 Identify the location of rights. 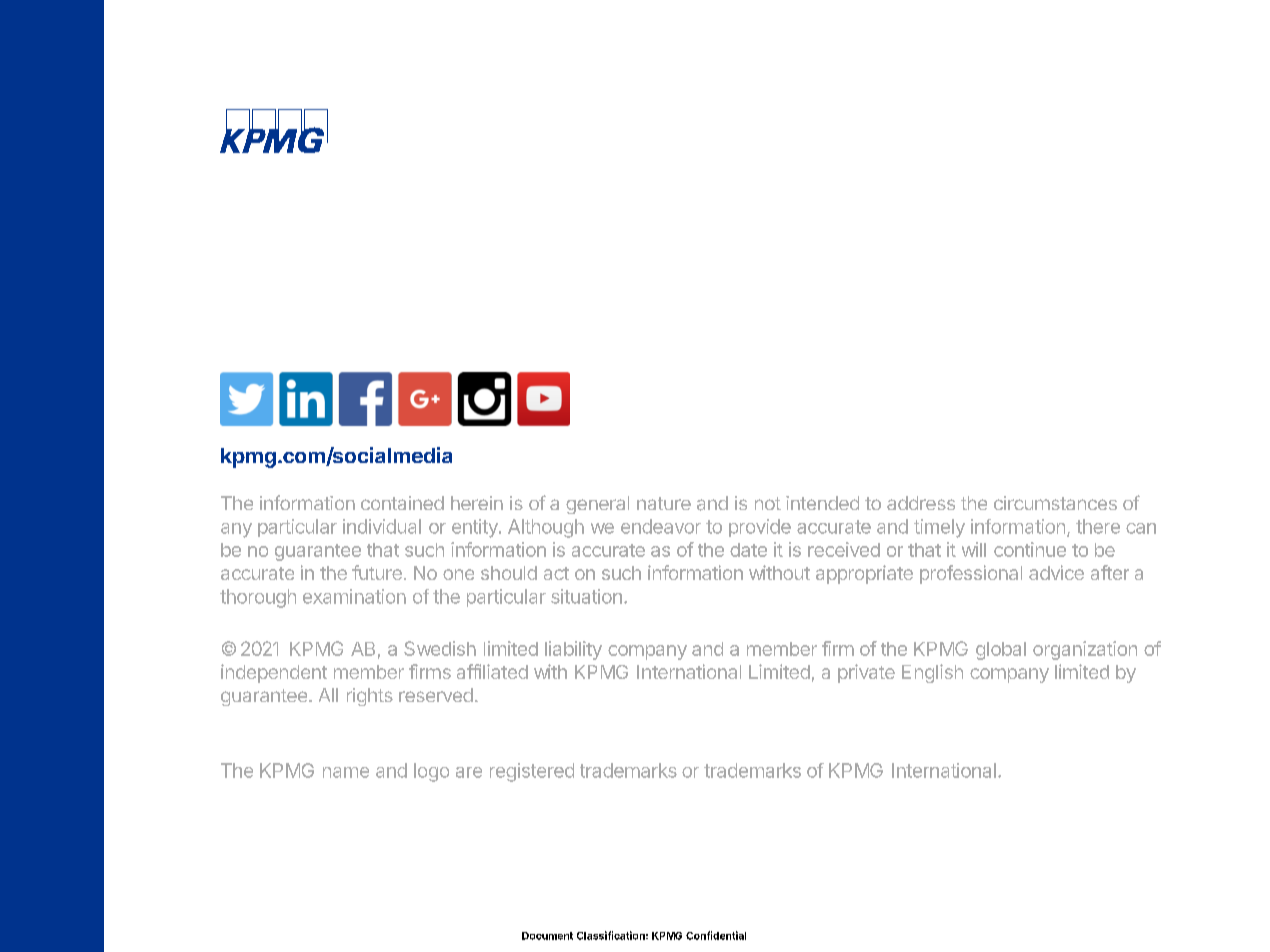
(370, 697).
